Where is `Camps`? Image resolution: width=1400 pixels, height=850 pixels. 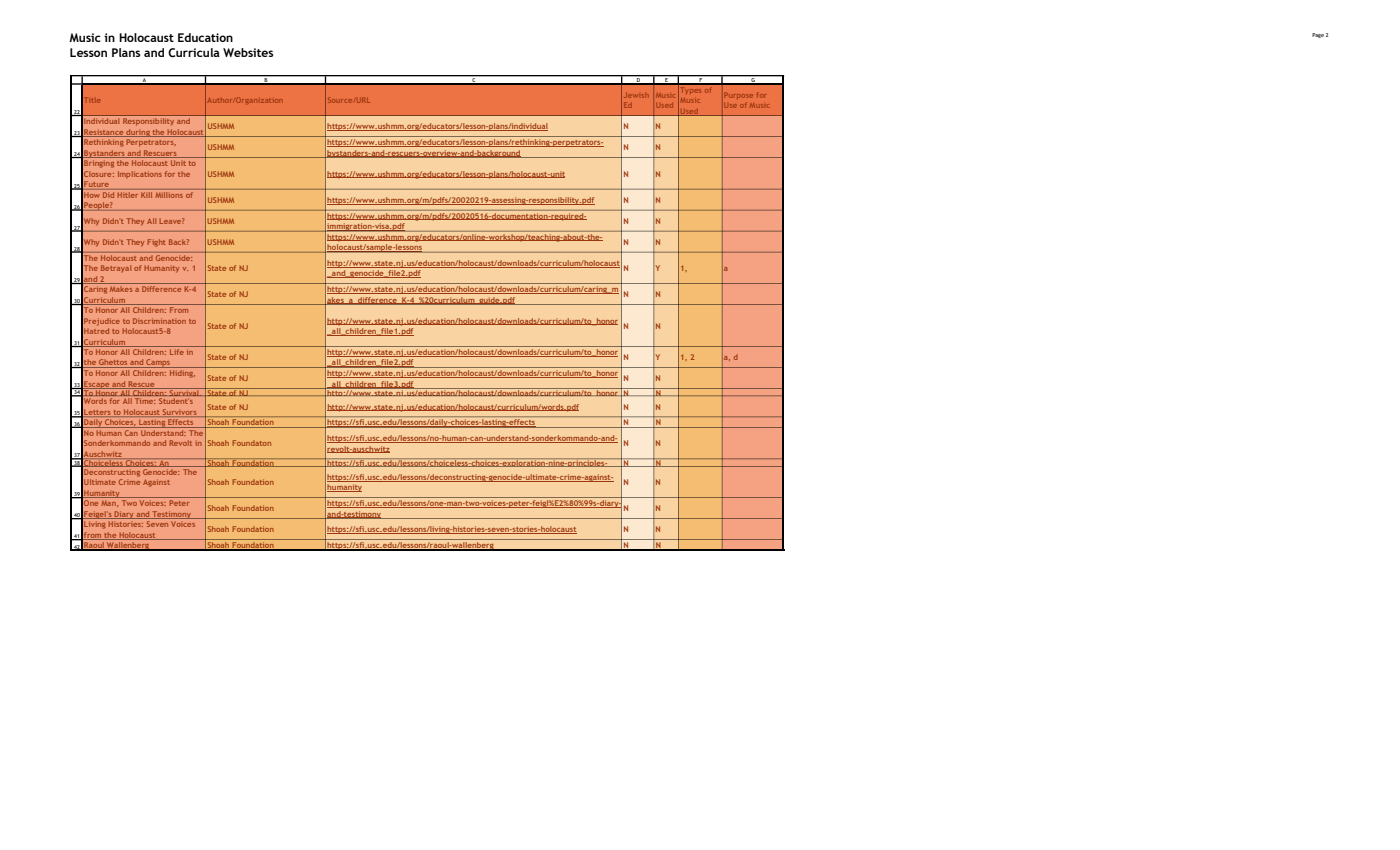
Camps is located at coordinates (158, 363).
